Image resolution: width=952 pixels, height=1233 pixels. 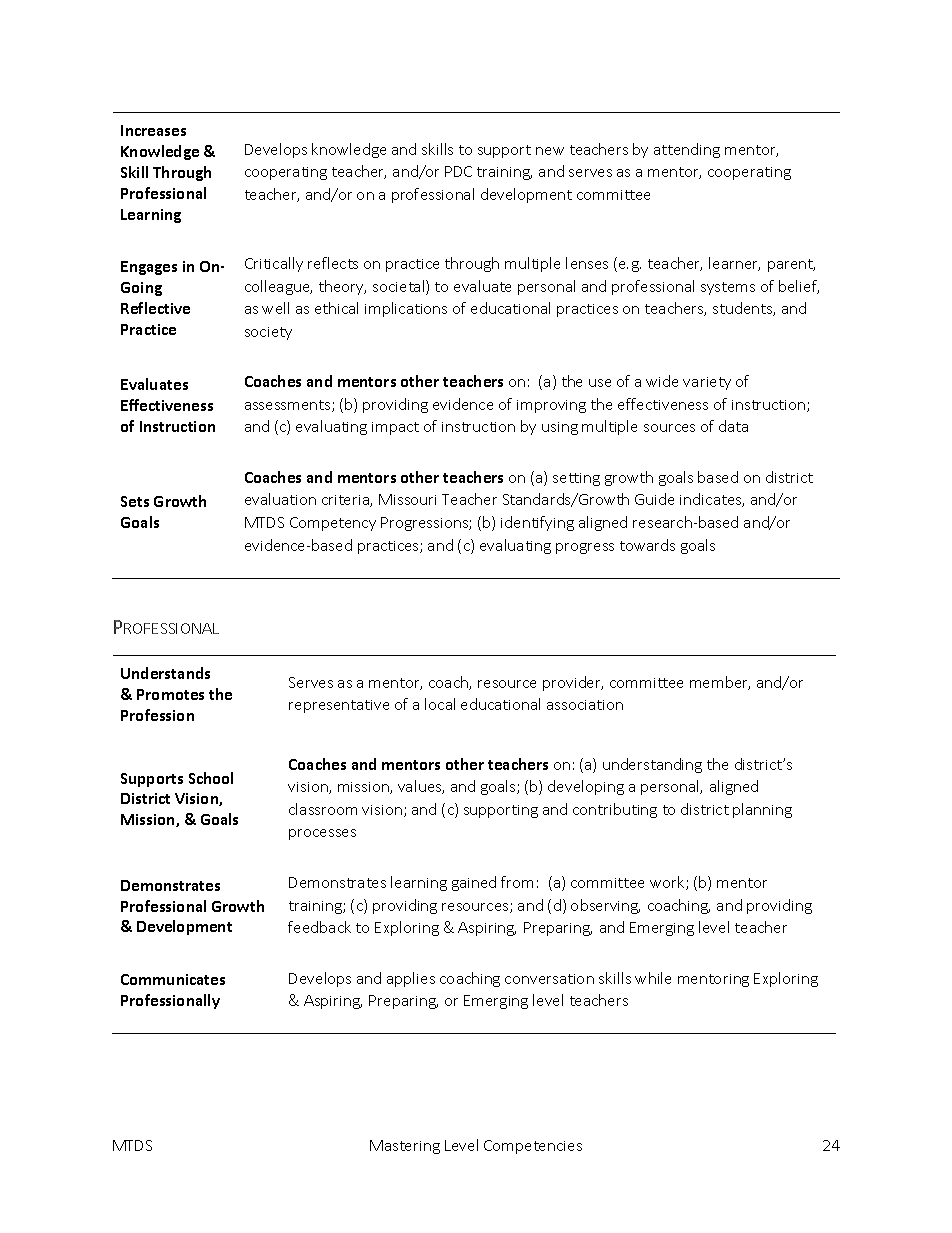 What do you see at coordinates (405, 1147) in the screenshot?
I see `Mastering` at bounding box center [405, 1147].
